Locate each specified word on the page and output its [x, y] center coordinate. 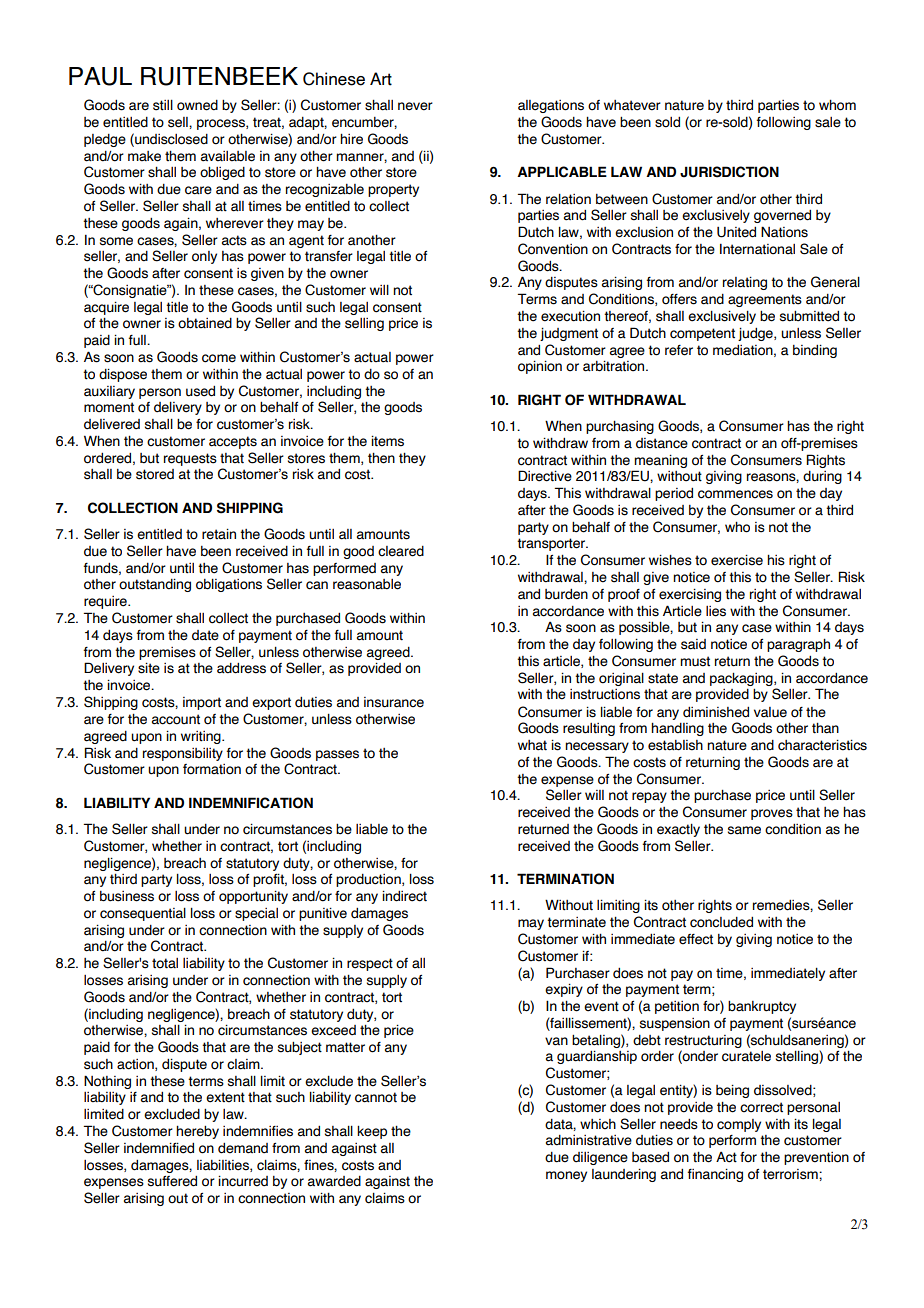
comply [739, 1125]
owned [197, 105]
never [415, 106]
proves [772, 814]
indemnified [159, 1148]
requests [190, 459]
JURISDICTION [729, 172]
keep [372, 1132]
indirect [404, 896]
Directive [545, 476]
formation [212, 769]
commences [735, 494]
